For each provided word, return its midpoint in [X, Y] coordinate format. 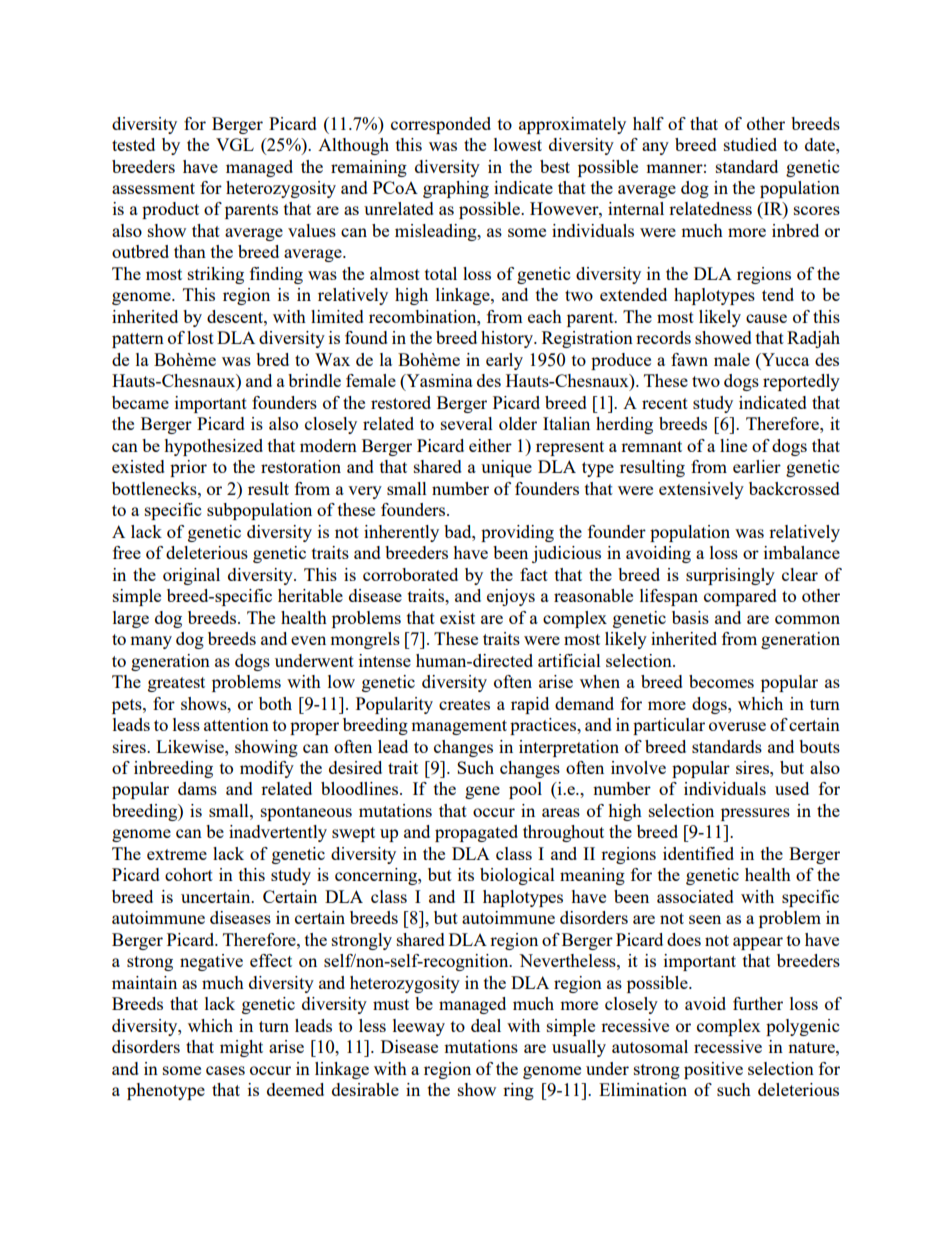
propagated [476, 833]
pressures [755, 814]
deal [486, 1025]
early [504, 361]
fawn [689, 359]
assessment [153, 188]
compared [740, 597]
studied [750, 144]
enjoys [511, 597]
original [191, 576]
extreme [177, 854]
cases [225, 1070]
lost [200, 337]
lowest [518, 144]
